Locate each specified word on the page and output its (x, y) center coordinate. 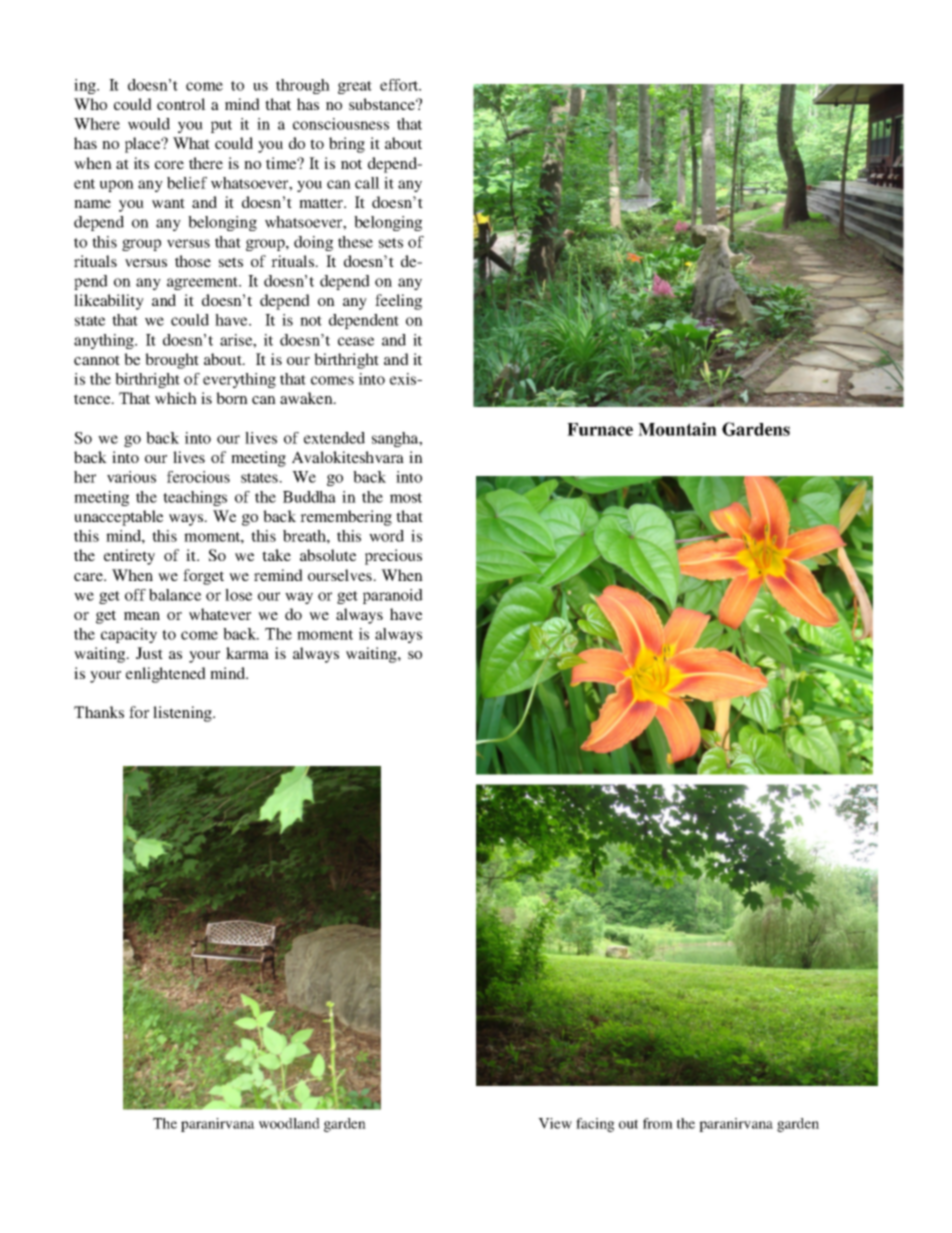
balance (175, 595)
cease (356, 341)
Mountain (677, 429)
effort (400, 85)
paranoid (393, 596)
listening (184, 714)
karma (247, 653)
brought (172, 361)
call (367, 183)
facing (595, 1125)
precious (393, 557)
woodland (289, 1123)
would (149, 124)
